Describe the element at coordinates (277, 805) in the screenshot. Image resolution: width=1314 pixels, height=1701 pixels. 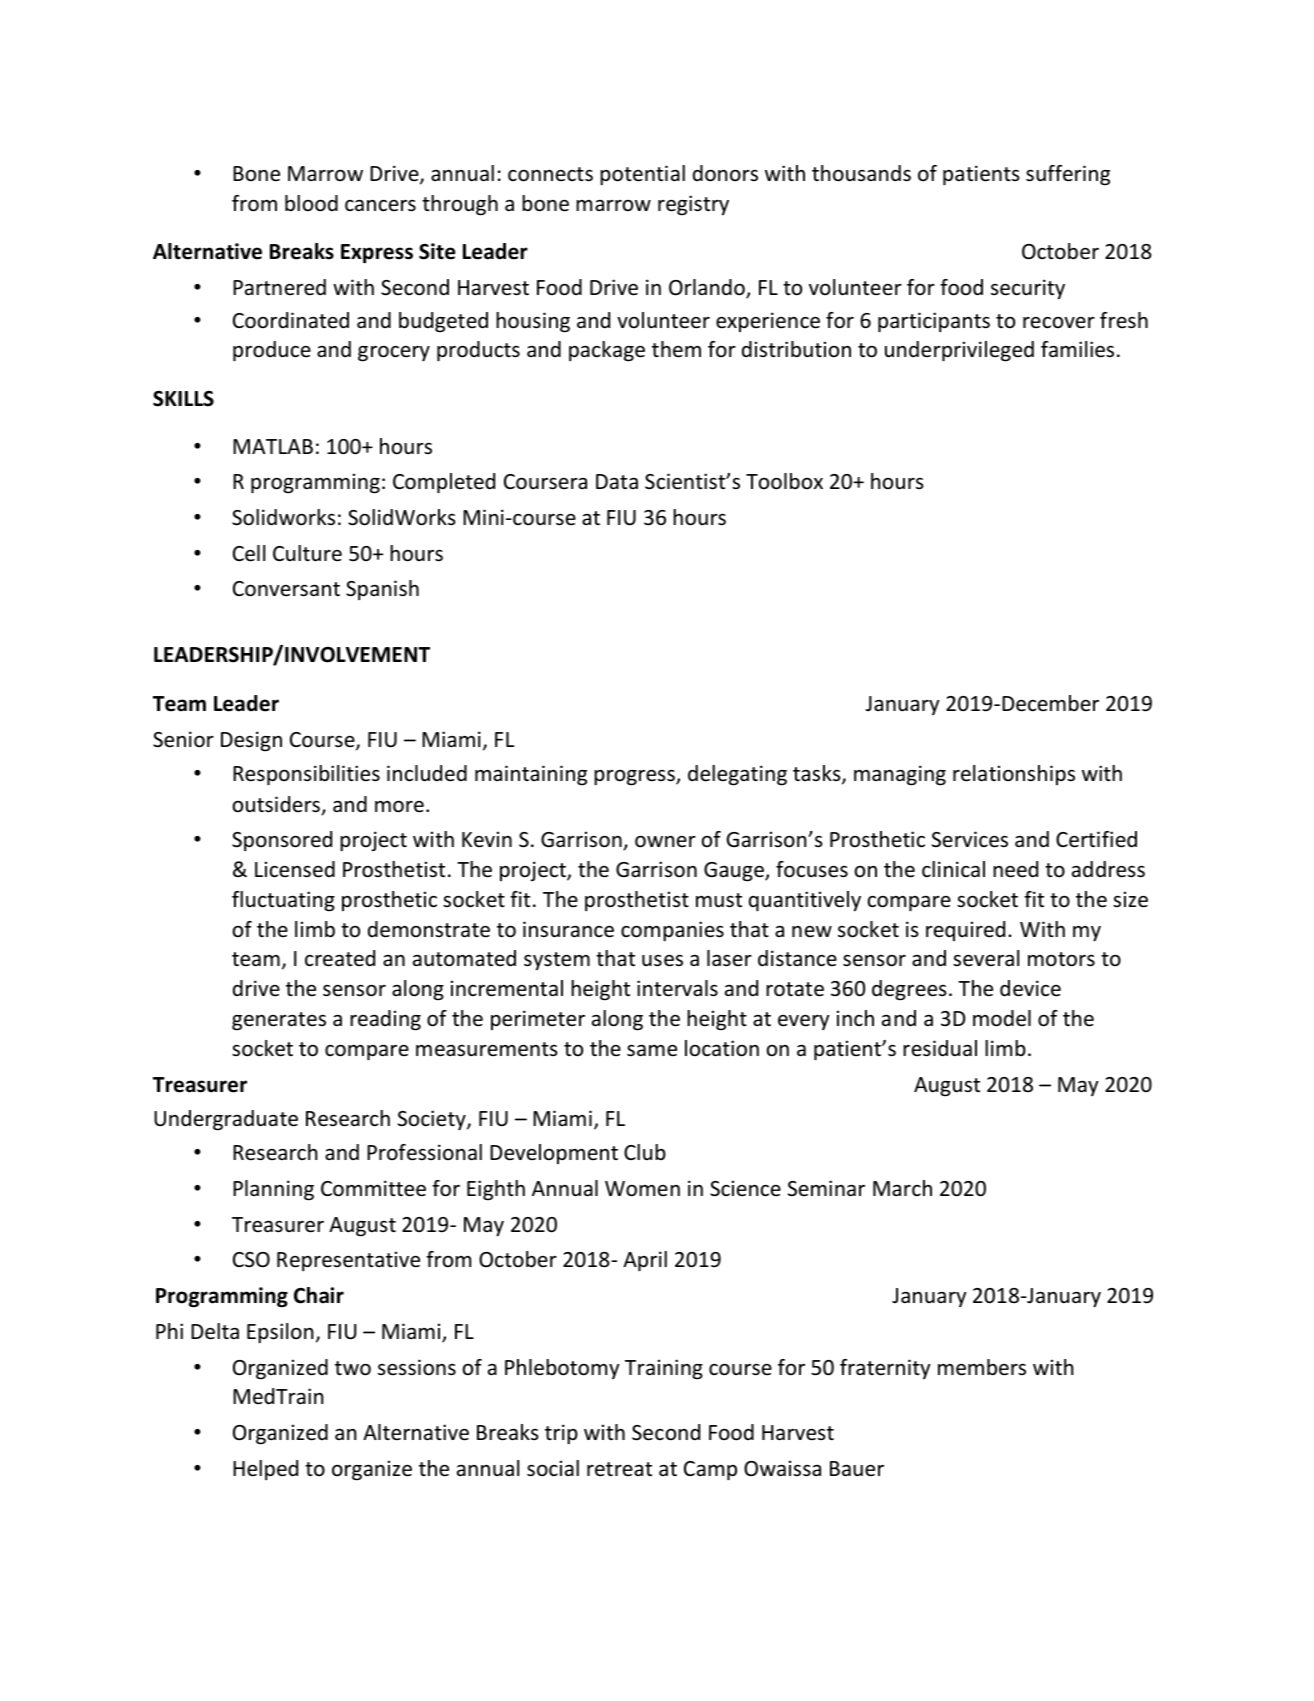
I see `outsiders` at that location.
